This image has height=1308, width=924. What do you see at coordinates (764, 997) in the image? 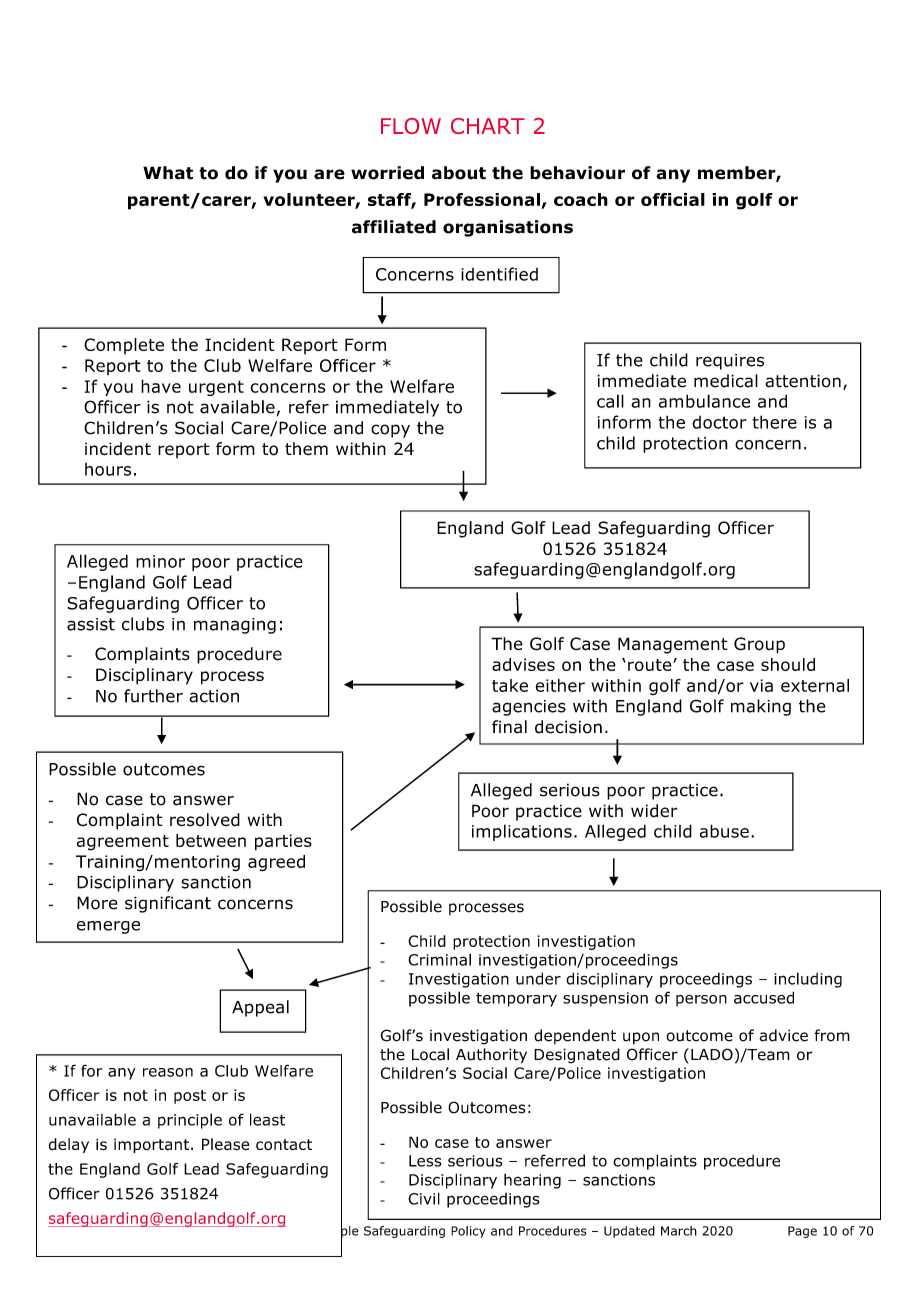
I see `accused` at bounding box center [764, 997].
